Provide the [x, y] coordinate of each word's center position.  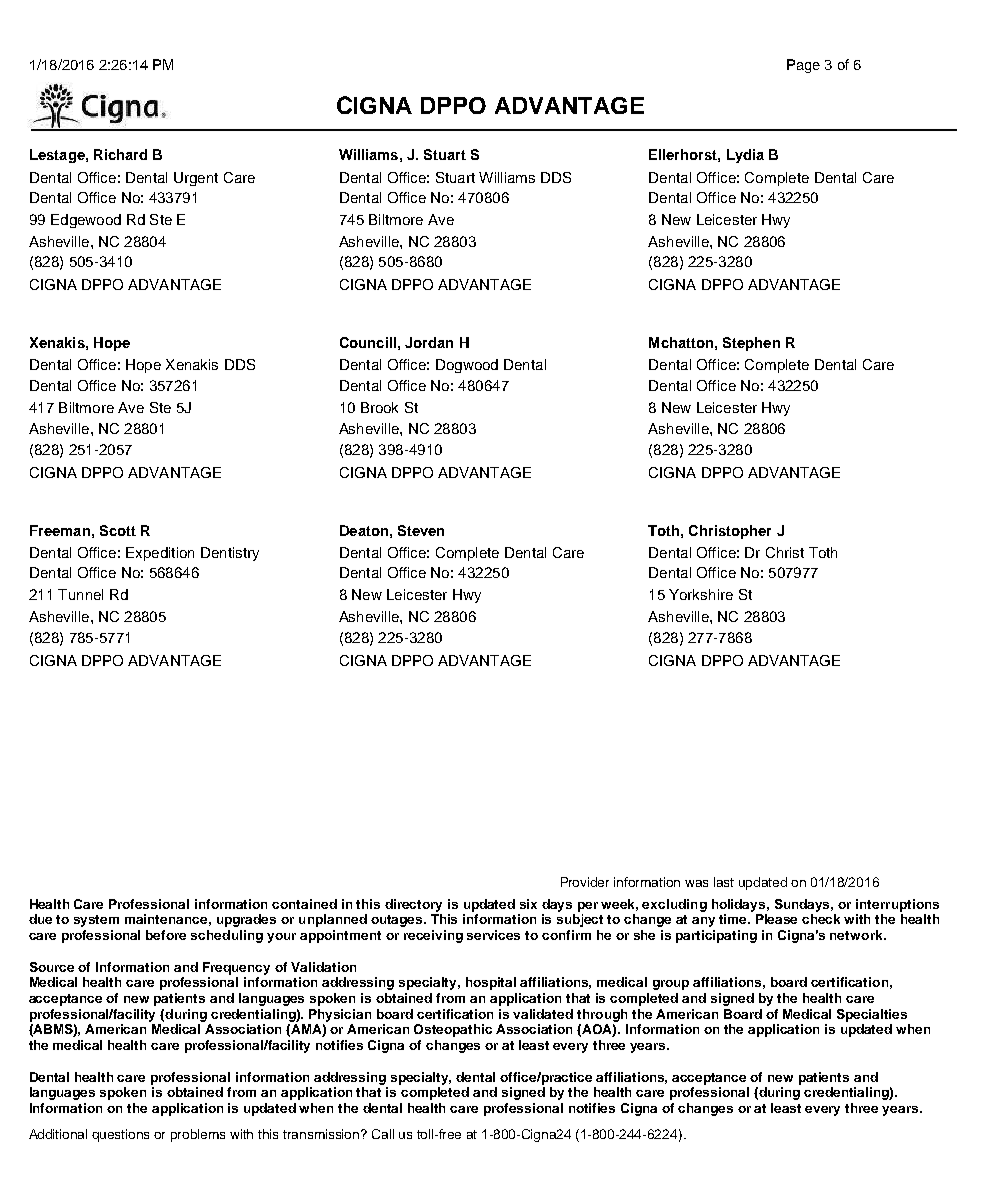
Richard [120, 154]
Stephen [751, 344]
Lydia [745, 156]
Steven [421, 530]
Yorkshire [701, 594]
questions [120, 1135]
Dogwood [467, 366]
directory [413, 905]
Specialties [872, 1015]
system [96, 921]
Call [383, 1134]
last [724, 882]
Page [803, 66]
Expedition [160, 554]
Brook [379, 407]
